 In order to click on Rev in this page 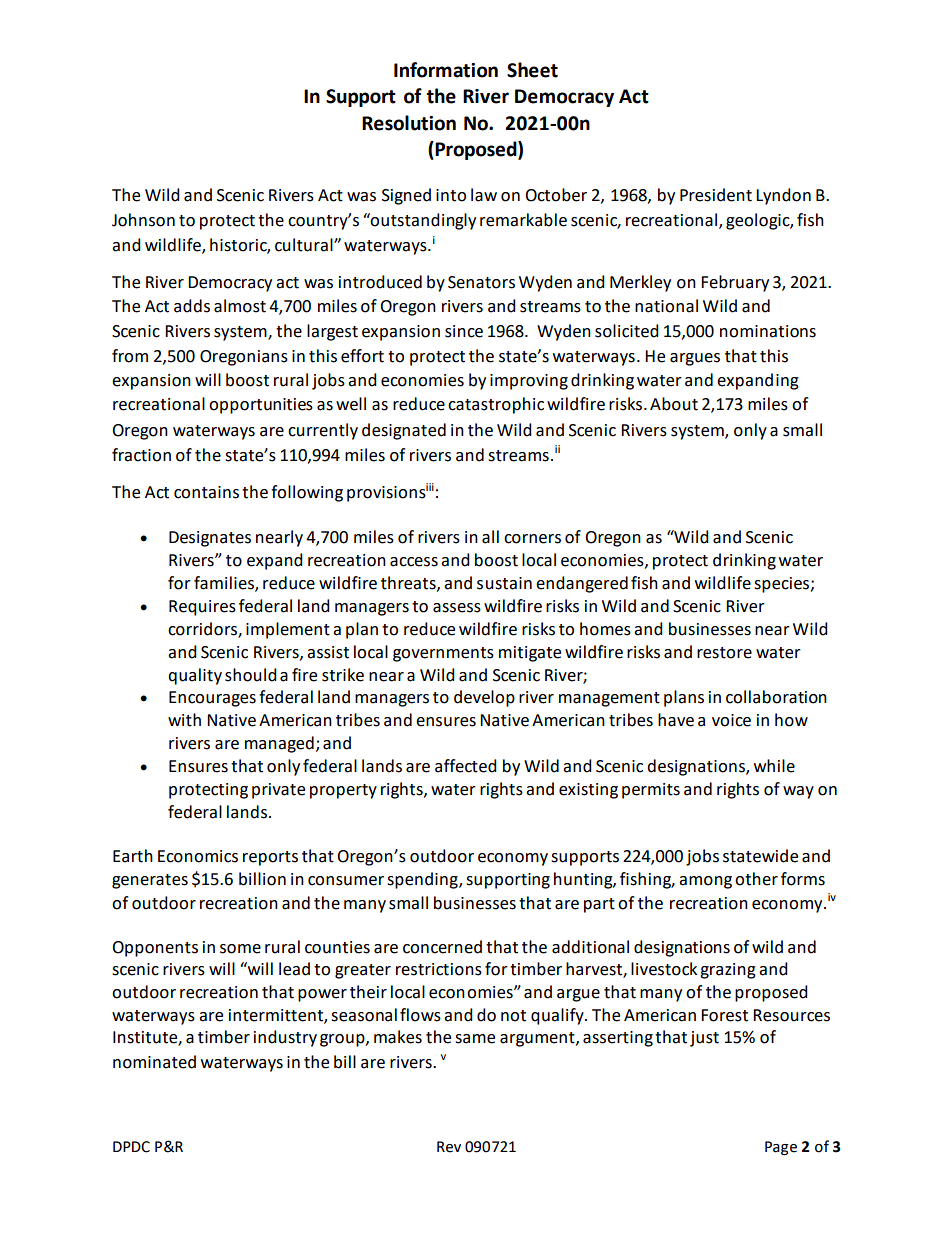, I will do `click(449, 1147)`.
